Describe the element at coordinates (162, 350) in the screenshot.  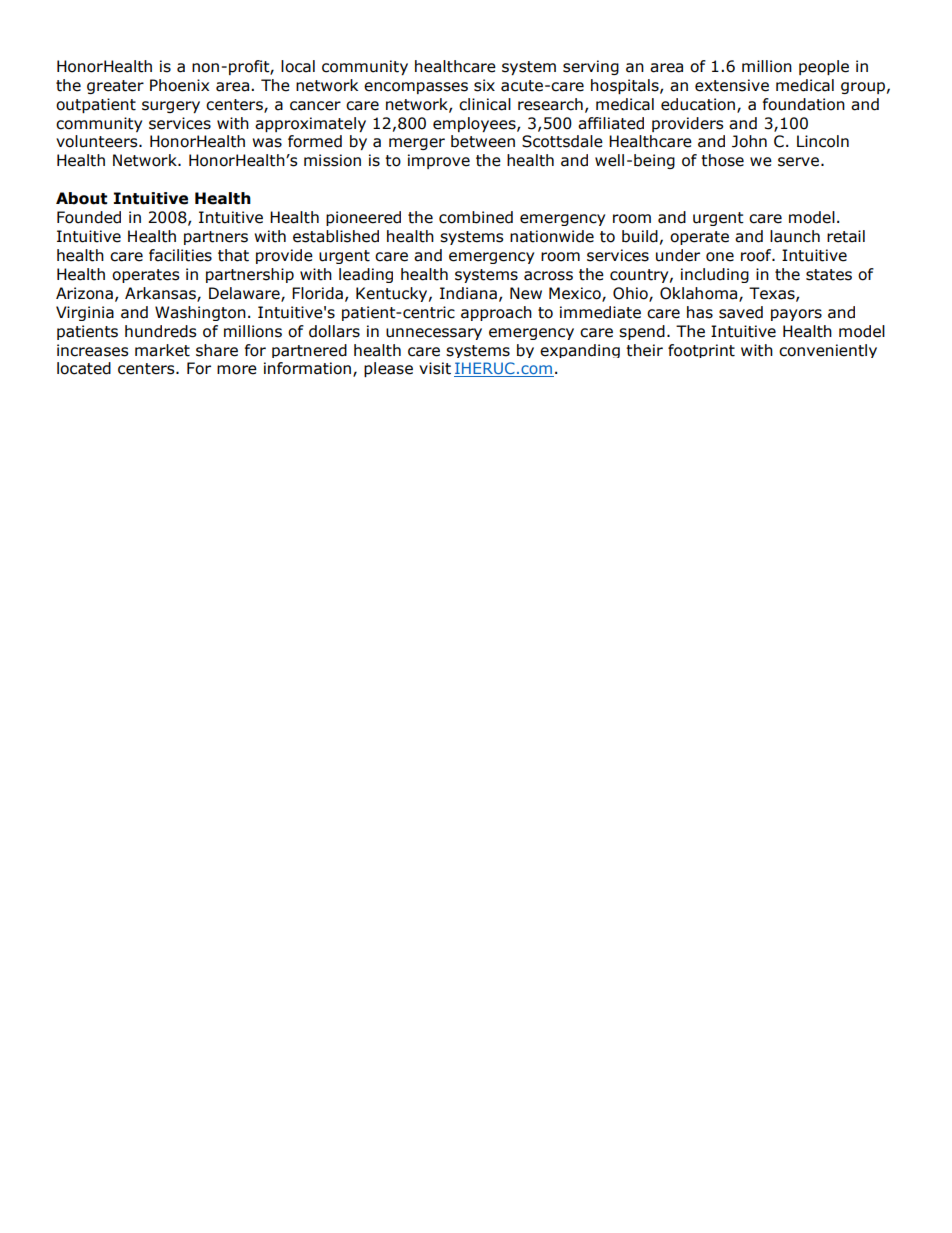
I see `market` at that location.
